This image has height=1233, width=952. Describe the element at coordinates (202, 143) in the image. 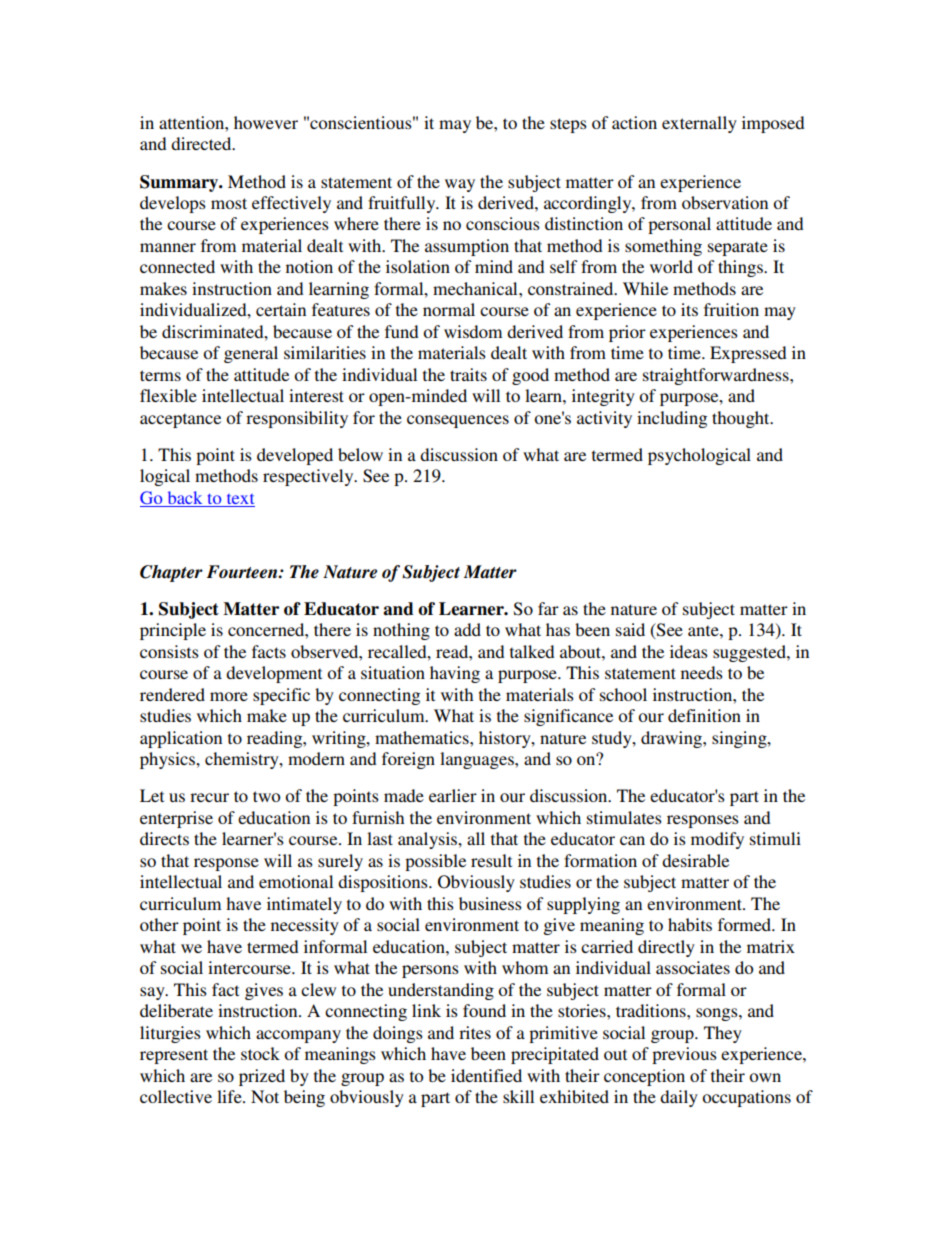

I see `directed` at that location.
